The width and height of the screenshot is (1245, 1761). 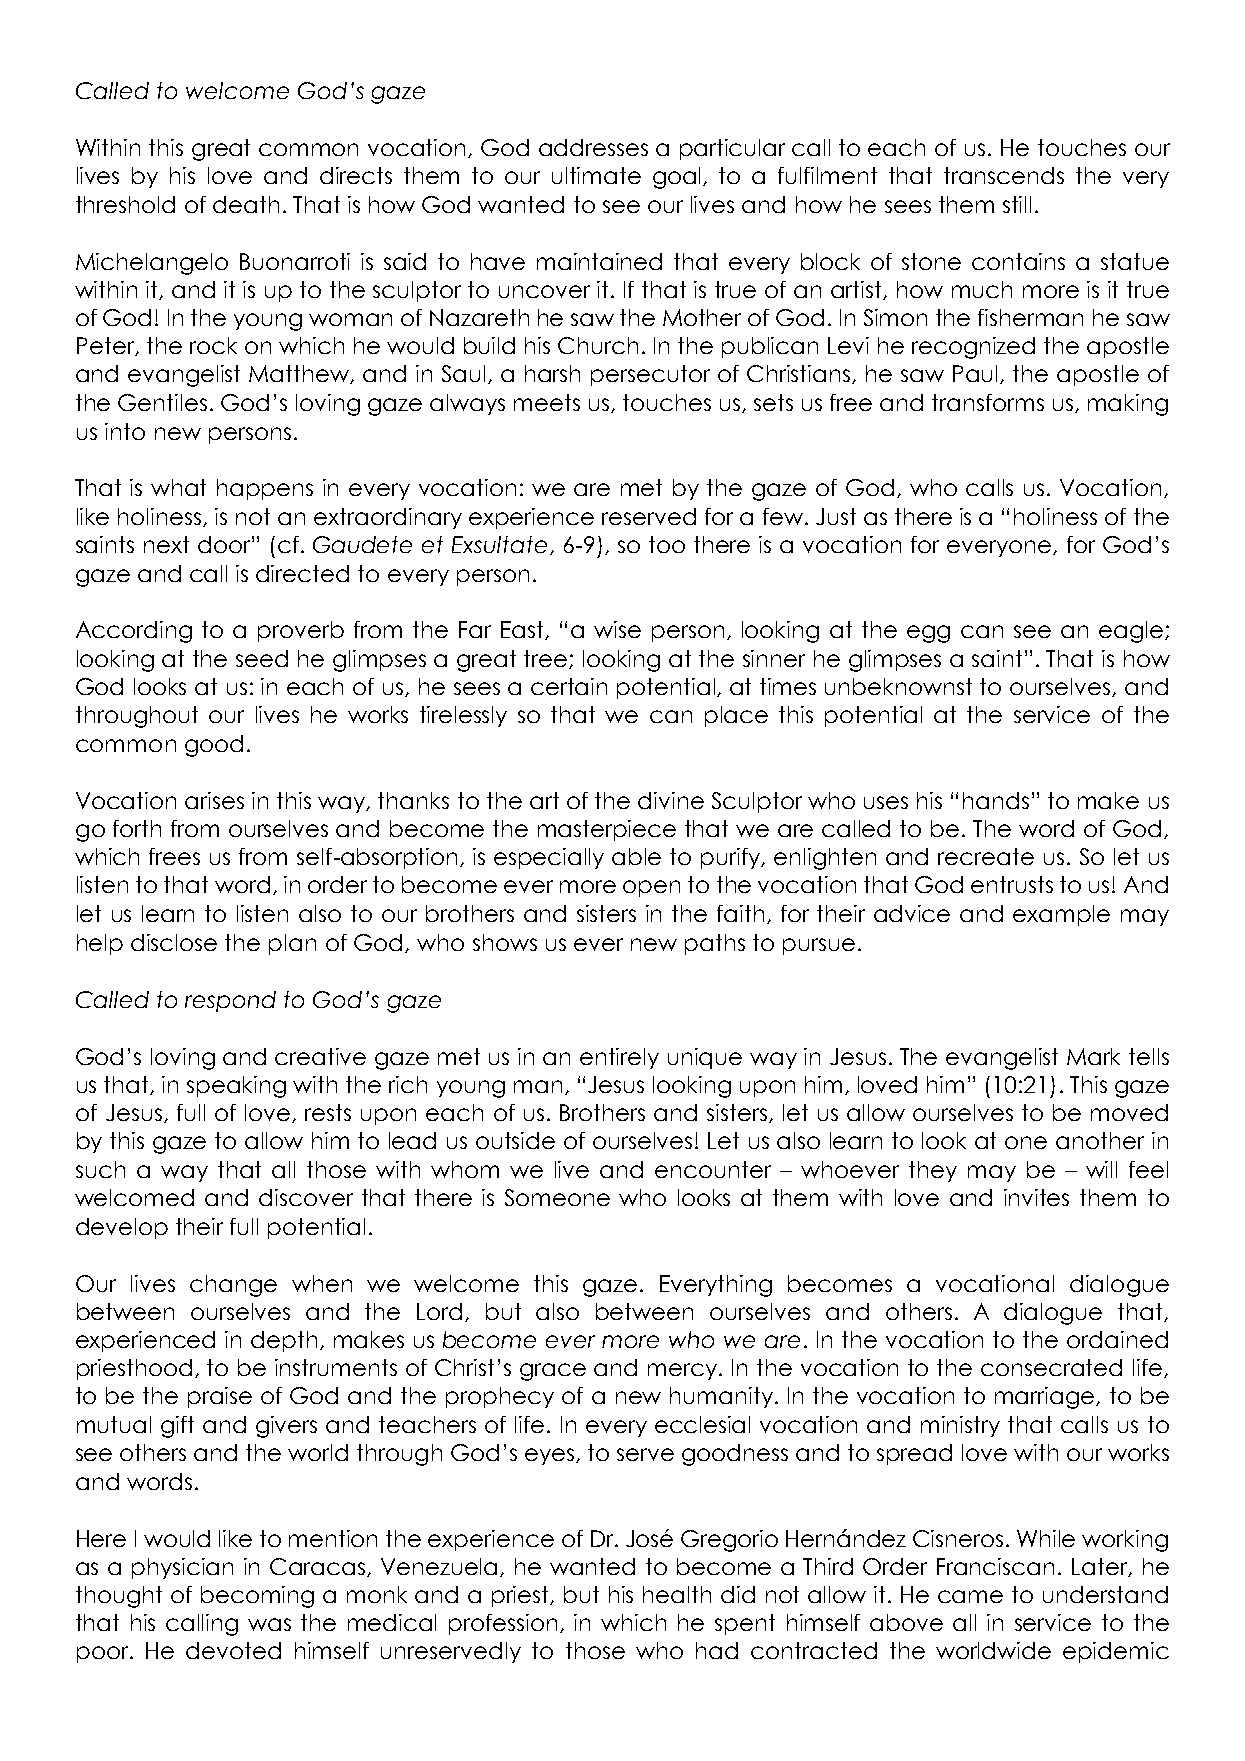 I want to click on ultimate, so click(x=596, y=175).
